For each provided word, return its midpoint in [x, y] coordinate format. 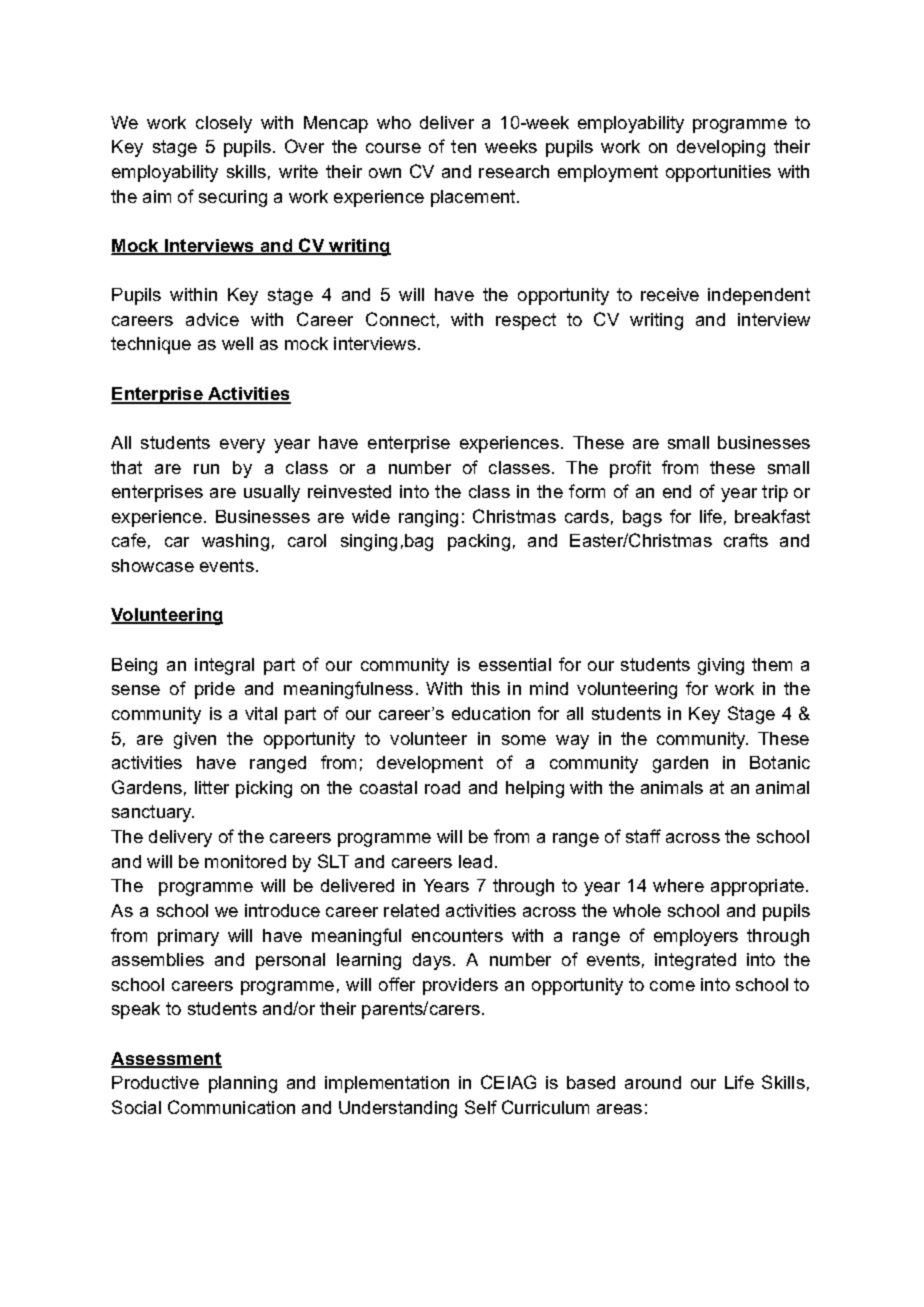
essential [515, 664]
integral [224, 666]
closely [224, 124]
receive [670, 294]
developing [721, 148]
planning [243, 1084]
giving [721, 666]
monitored [245, 861]
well [237, 343]
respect [526, 321]
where [678, 885]
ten [463, 146]
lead [475, 861]
